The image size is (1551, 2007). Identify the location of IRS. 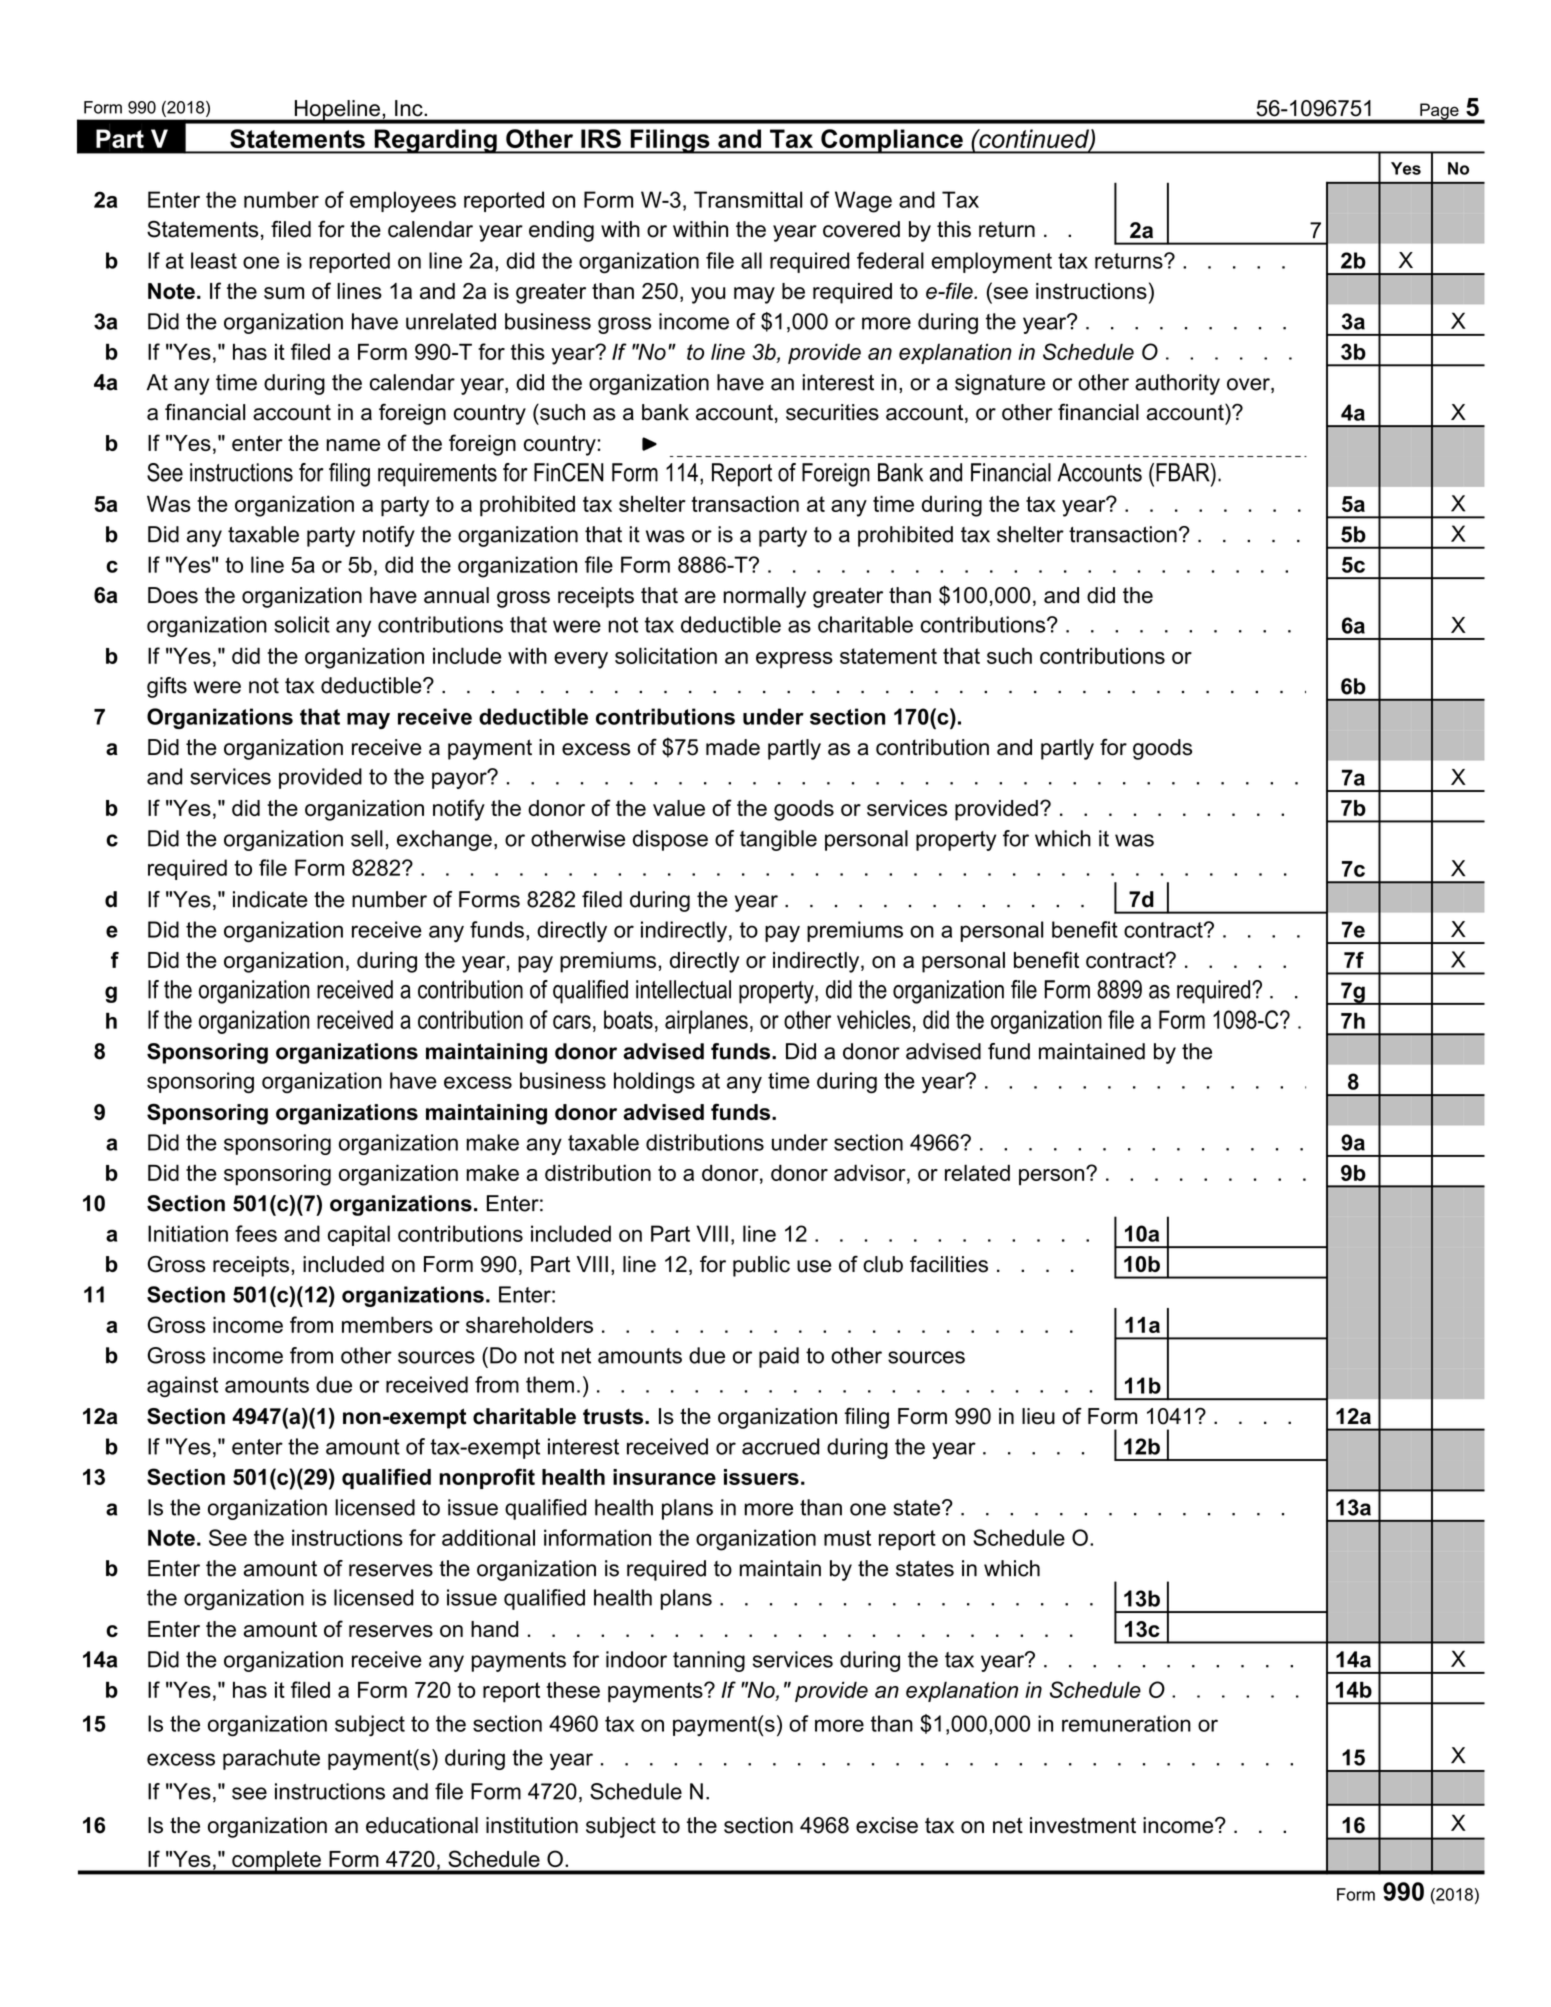
(601, 138).
